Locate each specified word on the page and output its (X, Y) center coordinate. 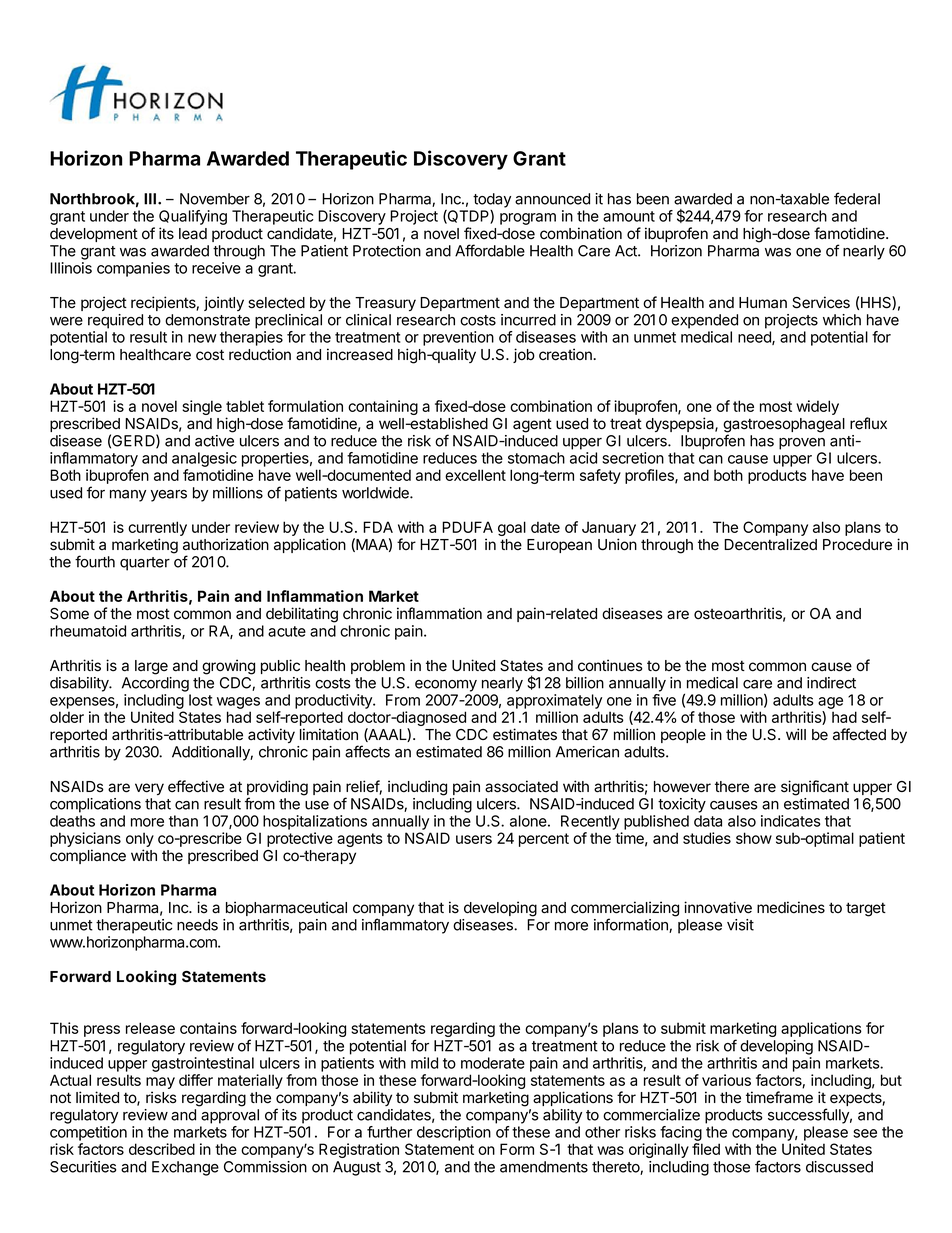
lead (193, 234)
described (162, 1149)
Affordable (490, 250)
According (155, 684)
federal (857, 198)
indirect (831, 683)
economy (446, 686)
